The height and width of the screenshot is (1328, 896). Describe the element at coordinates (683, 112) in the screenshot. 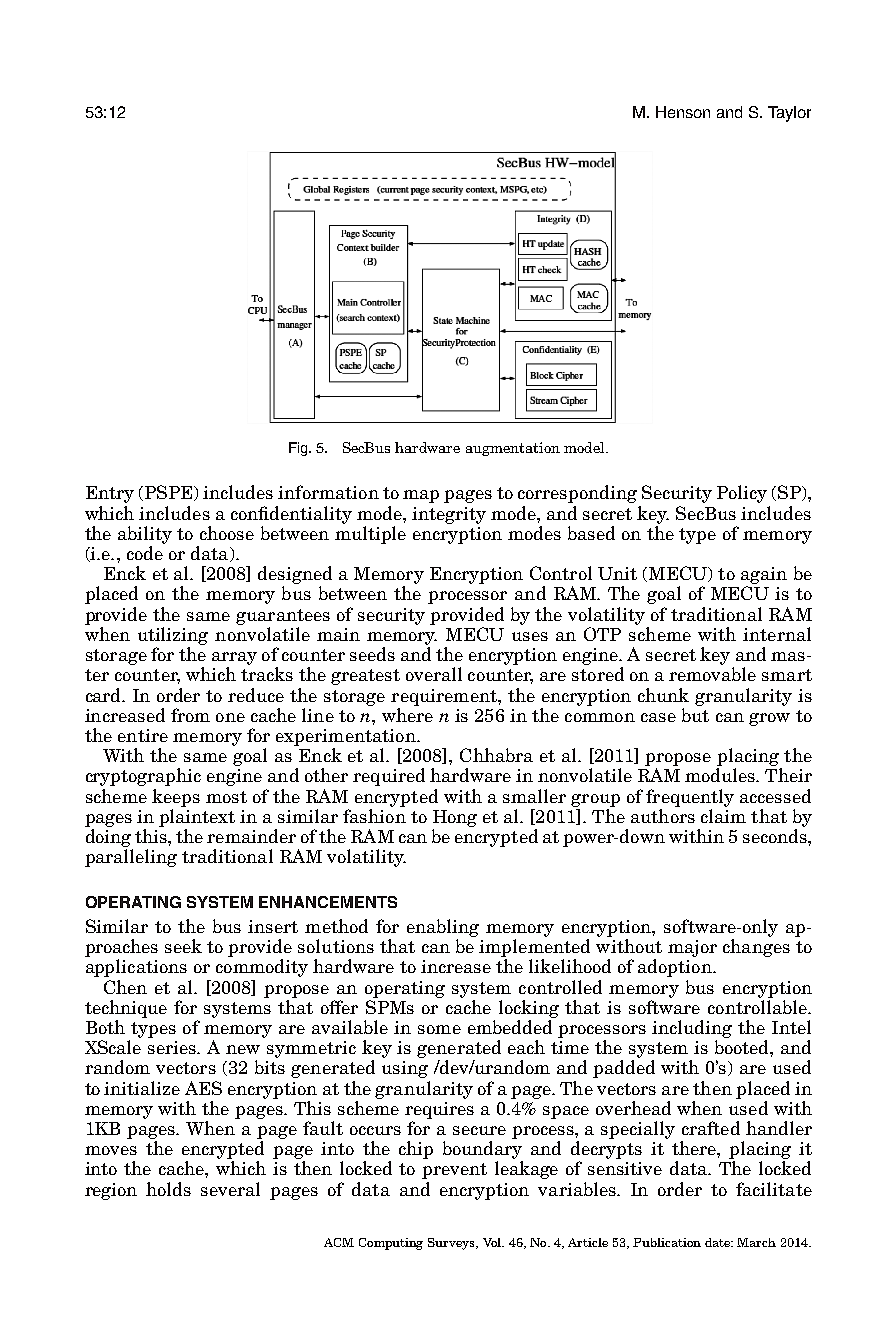

I see `Henson` at that location.
